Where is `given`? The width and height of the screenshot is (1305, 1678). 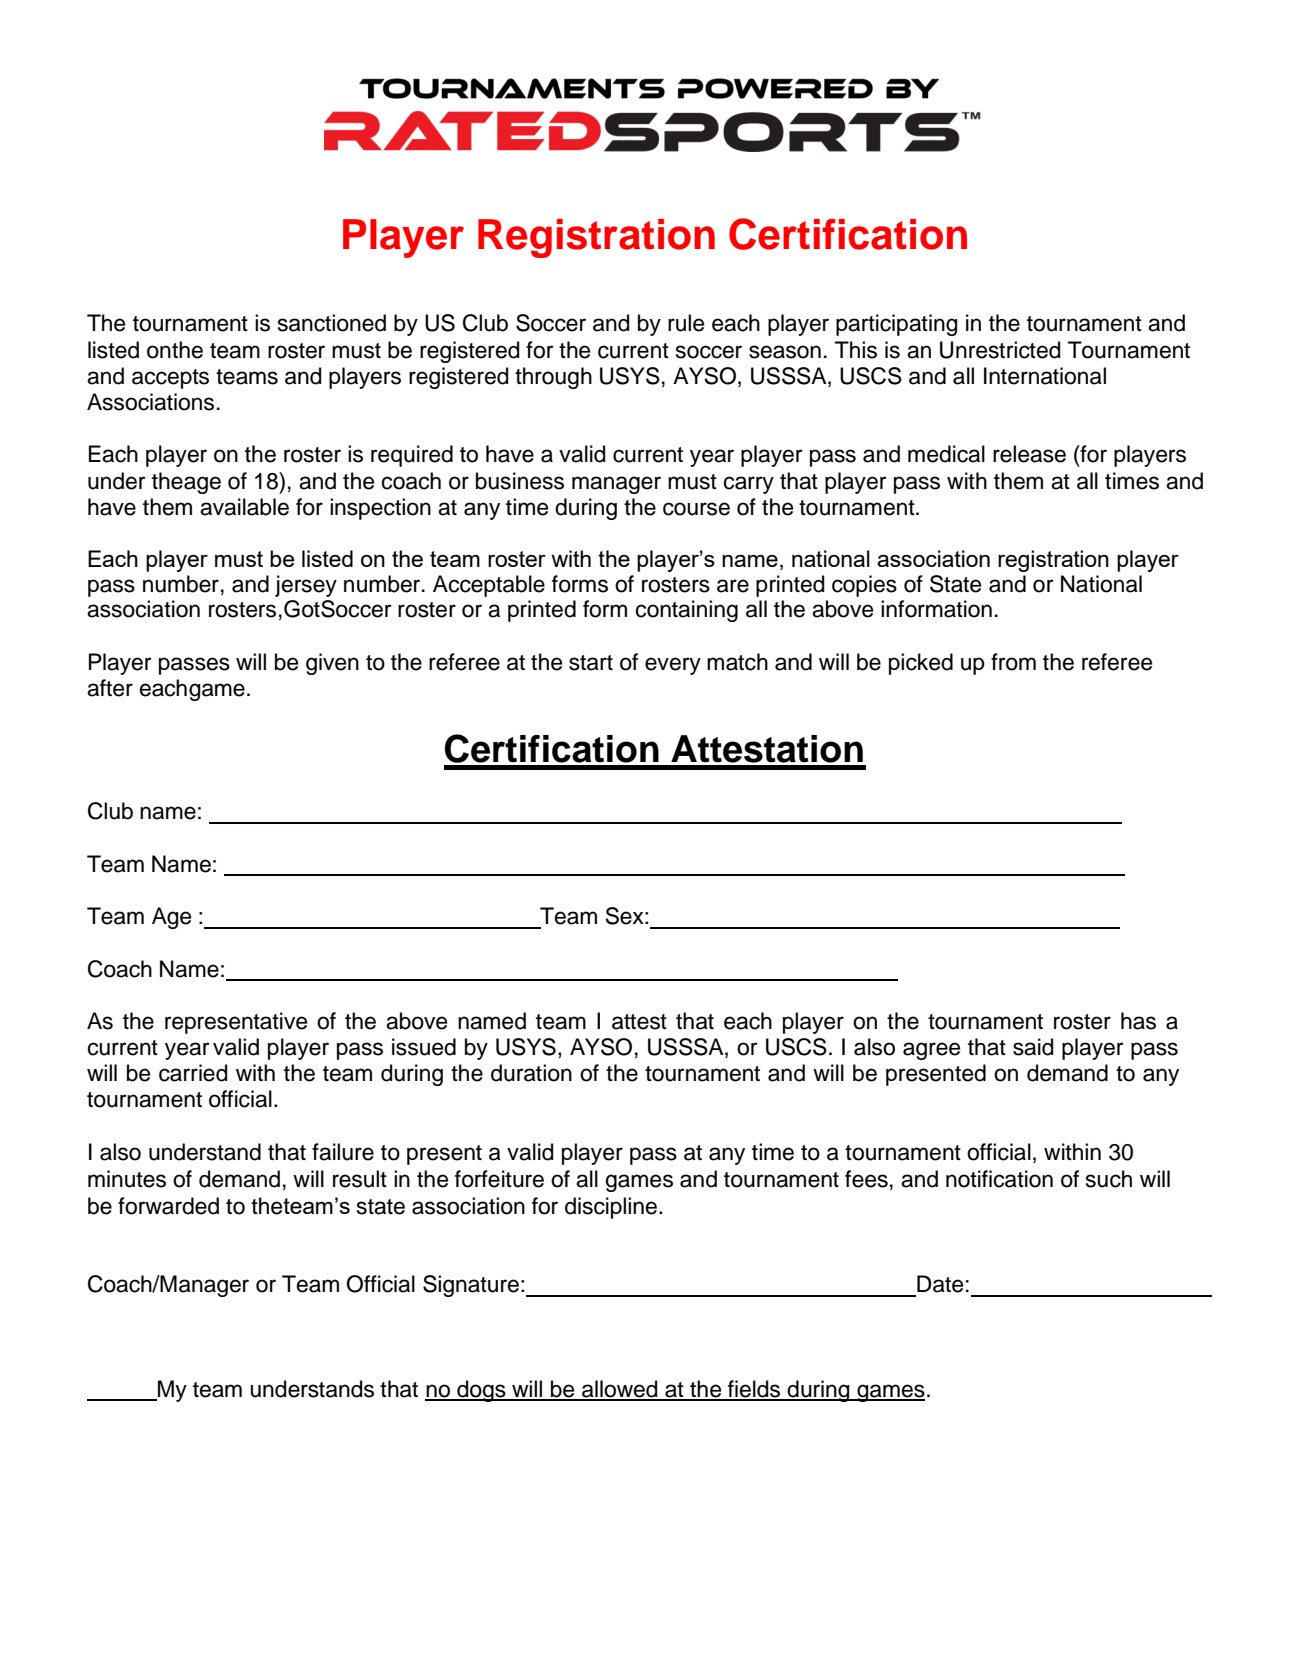 given is located at coordinates (332, 664).
